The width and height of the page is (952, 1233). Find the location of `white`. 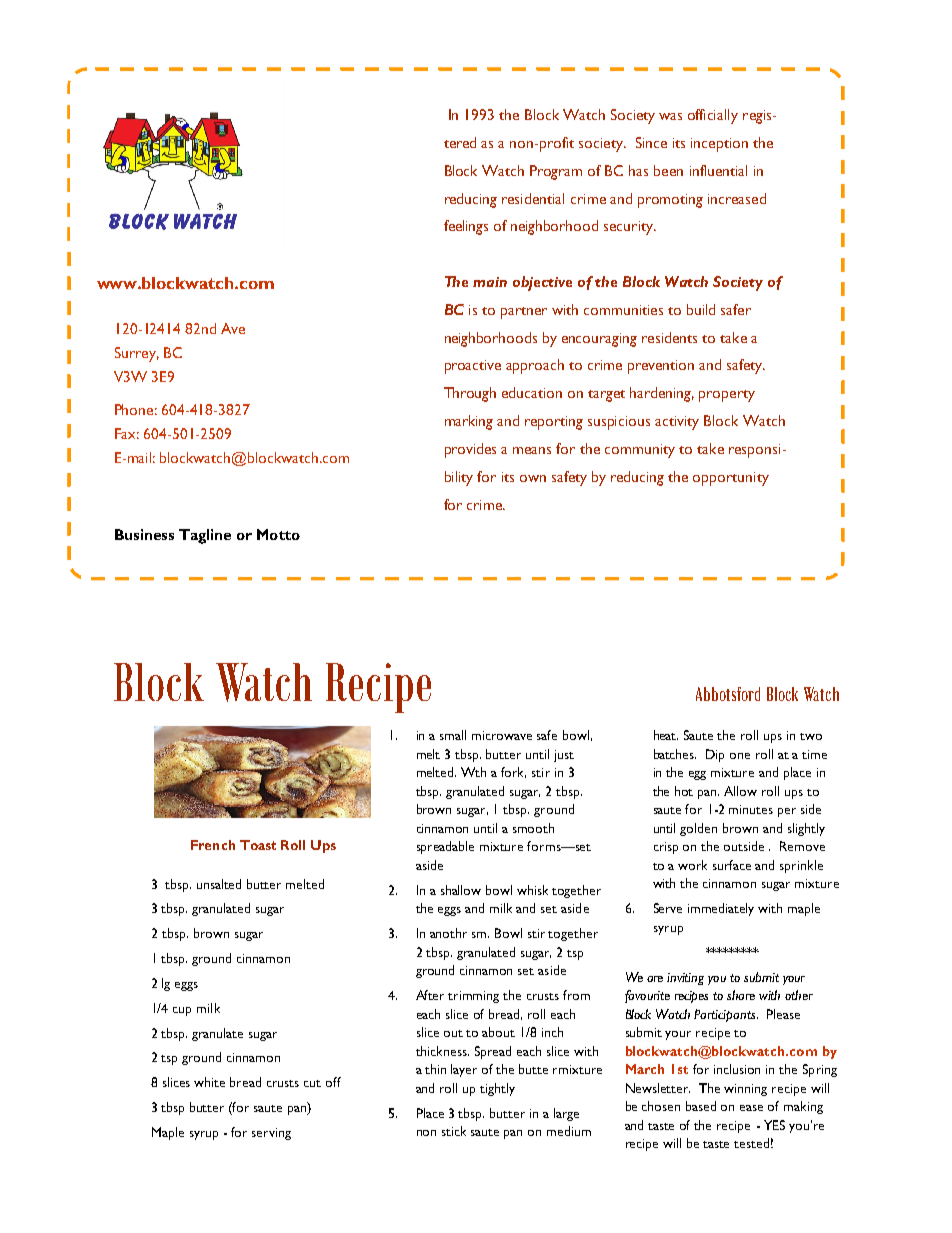

white is located at coordinates (209, 1082).
